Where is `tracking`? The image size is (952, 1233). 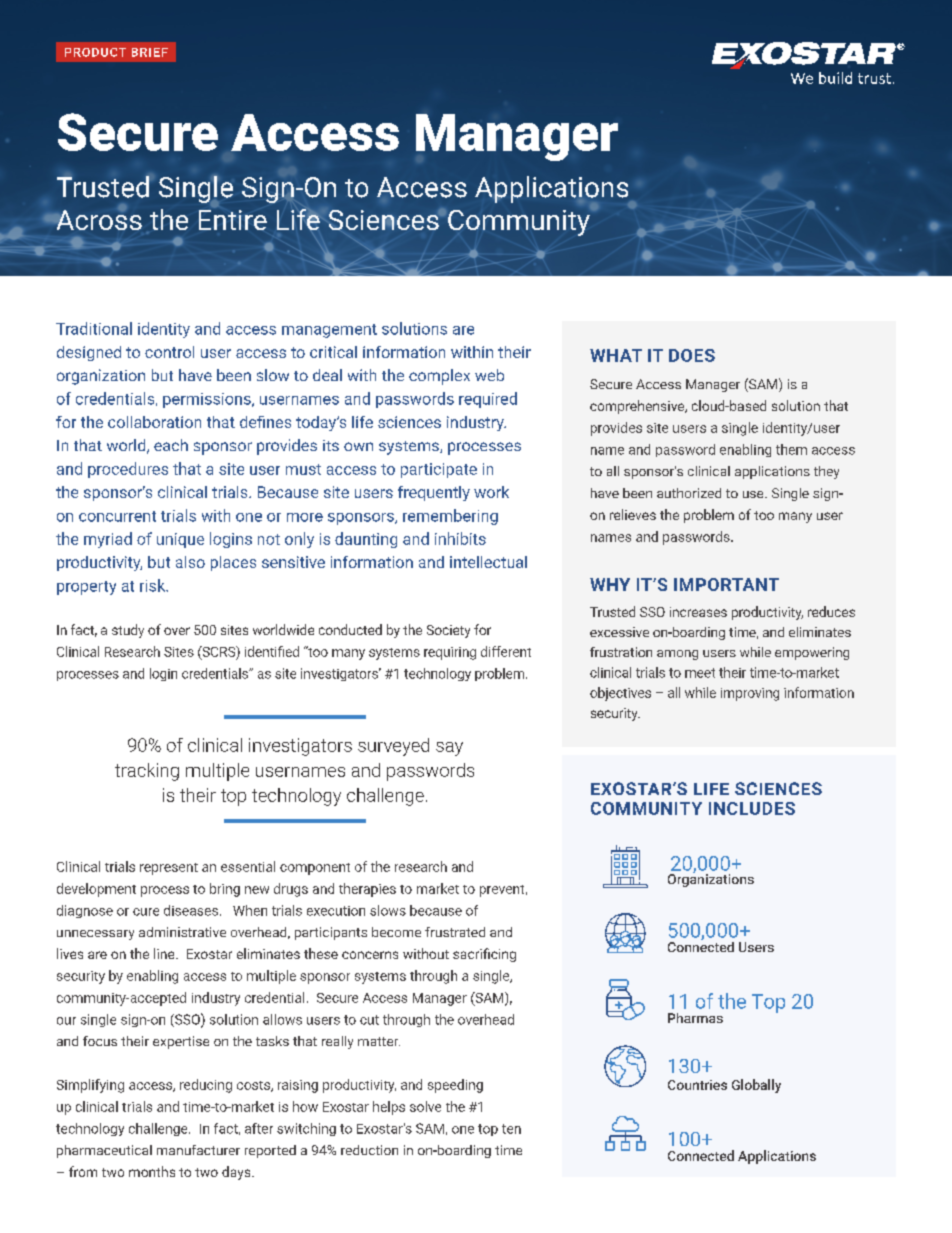
tracking is located at coordinates (147, 772).
